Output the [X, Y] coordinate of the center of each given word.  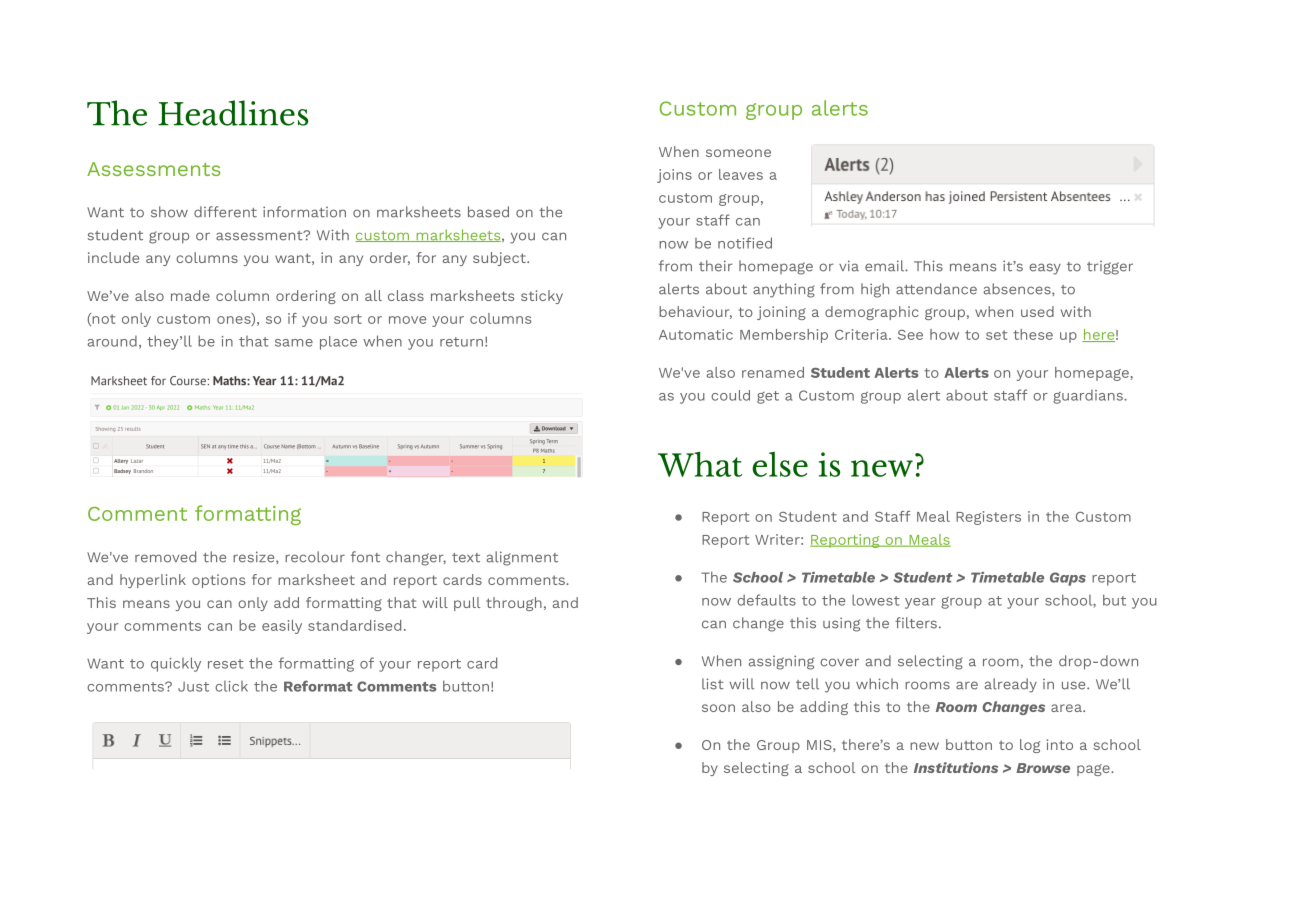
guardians [1089, 397]
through [514, 604]
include [113, 257]
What [700, 464]
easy [1045, 269]
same [294, 343]
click [231, 686]
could [730, 395]
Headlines [233, 113]
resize [255, 557]
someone [738, 153]
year [920, 603]
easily [282, 627]
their [716, 266]
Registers [988, 518]
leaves [741, 174]
